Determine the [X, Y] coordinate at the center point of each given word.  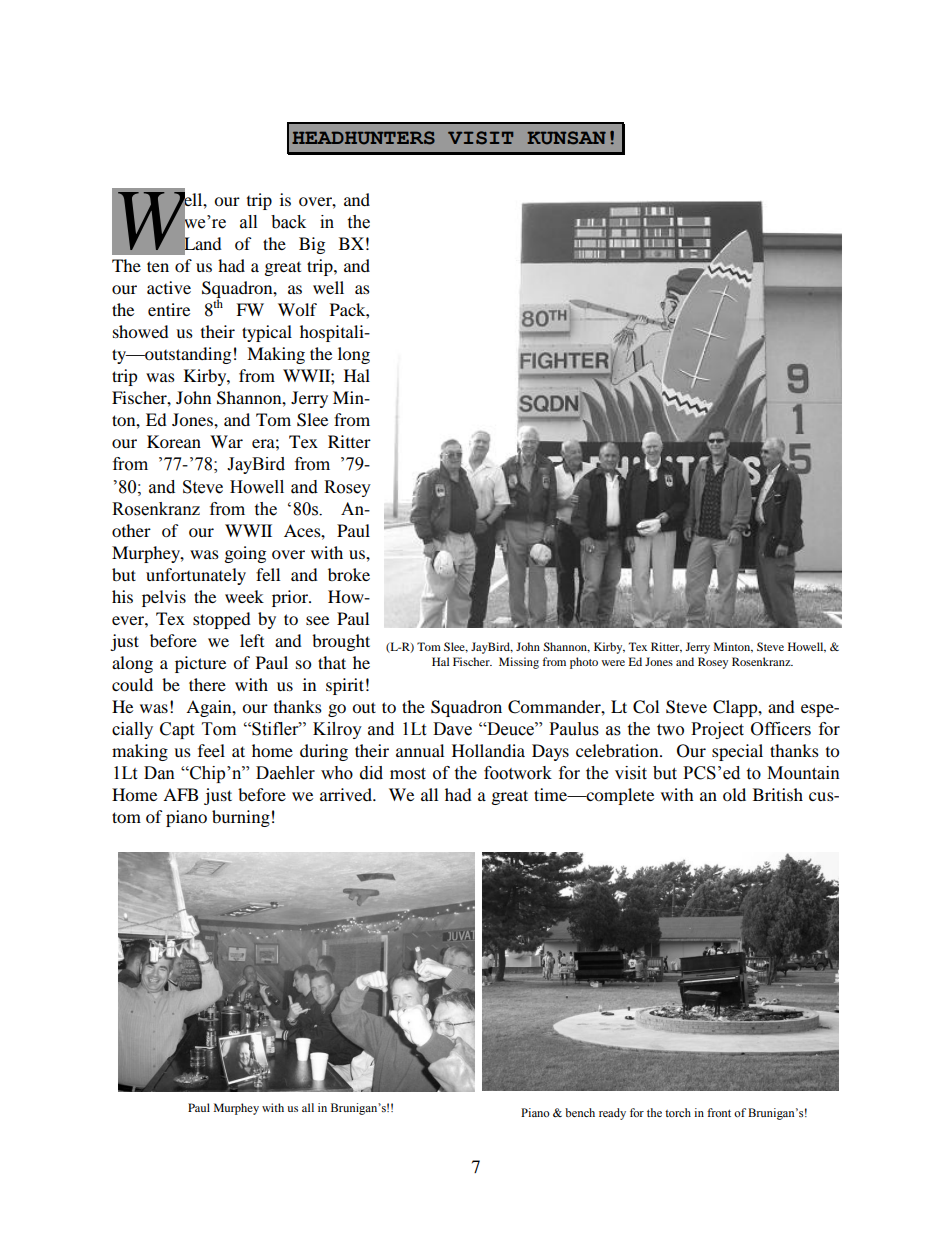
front [719, 1112]
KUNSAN [566, 138]
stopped [222, 620]
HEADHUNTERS [363, 138]
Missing [519, 663]
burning [241, 818]
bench [580, 1112]
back [288, 222]
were [613, 663]
